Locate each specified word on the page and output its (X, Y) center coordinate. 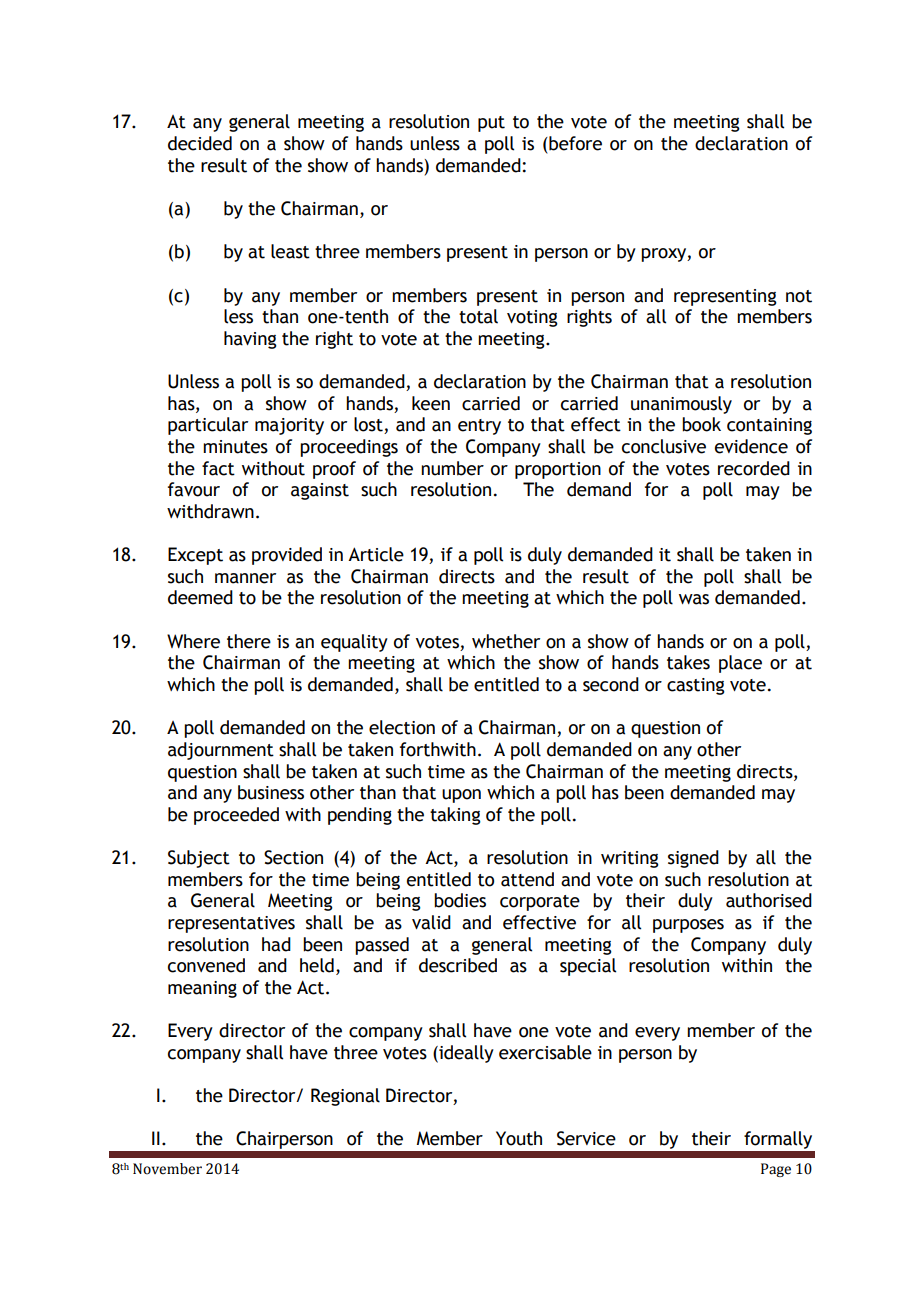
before (574, 143)
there (249, 641)
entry (479, 427)
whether (506, 641)
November (167, 1169)
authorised (769, 900)
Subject (199, 859)
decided (200, 143)
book (701, 424)
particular (208, 426)
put (491, 124)
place (740, 664)
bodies (460, 900)
